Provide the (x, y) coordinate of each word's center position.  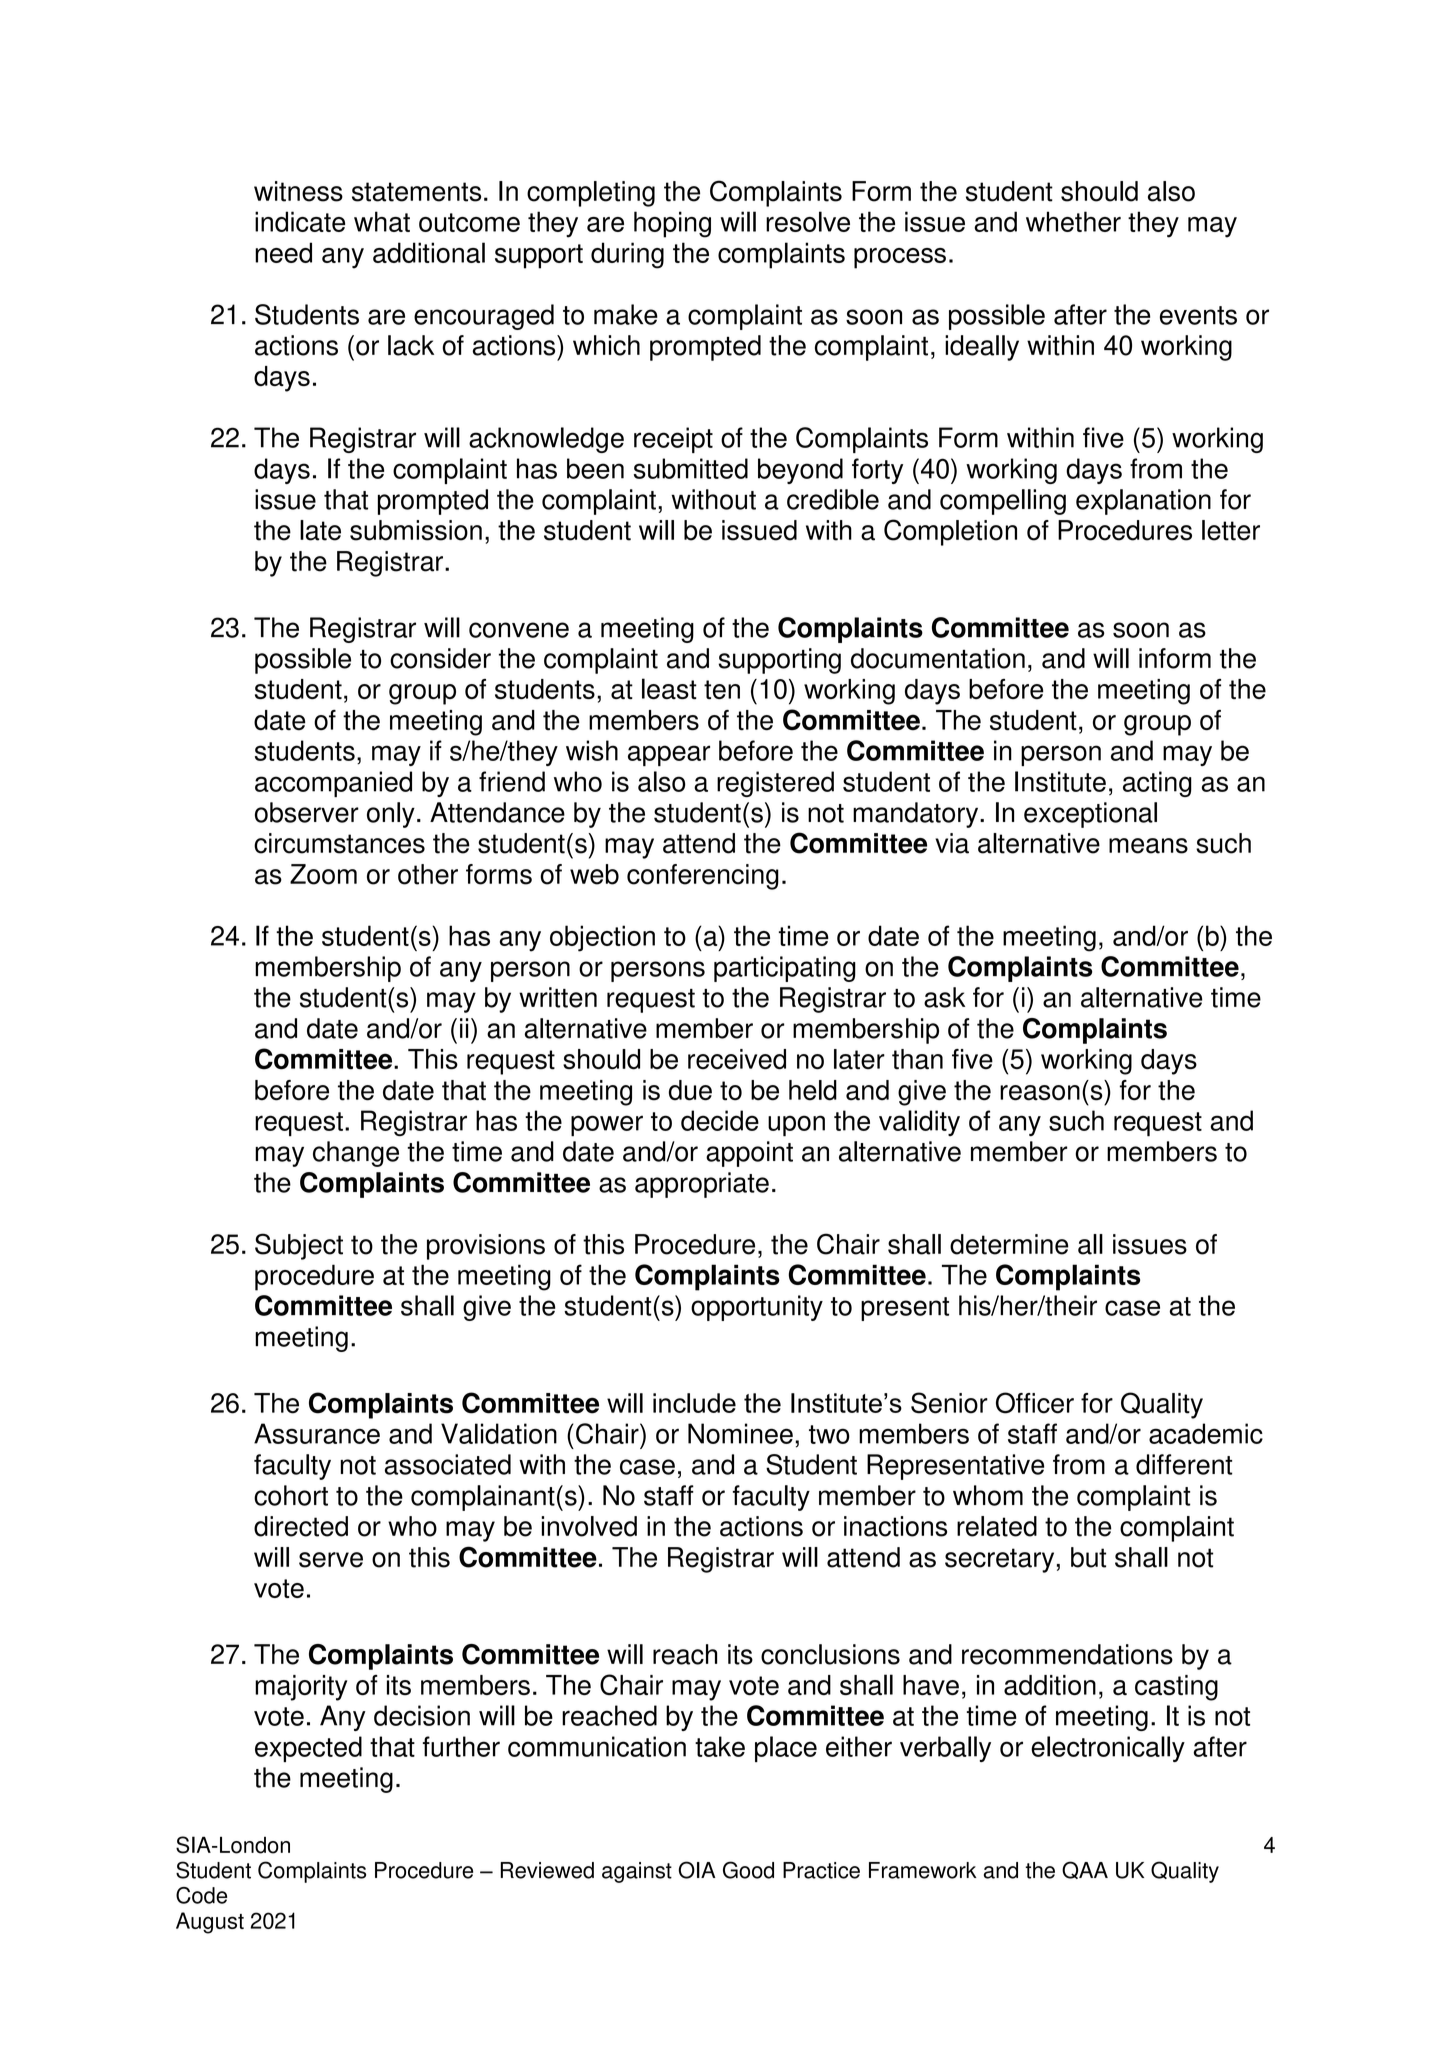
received (737, 1059)
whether (1073, 221)
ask (944, 997)
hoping (672, 224)
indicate (300, 221)
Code (201, 1895)
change (356, 1154)
